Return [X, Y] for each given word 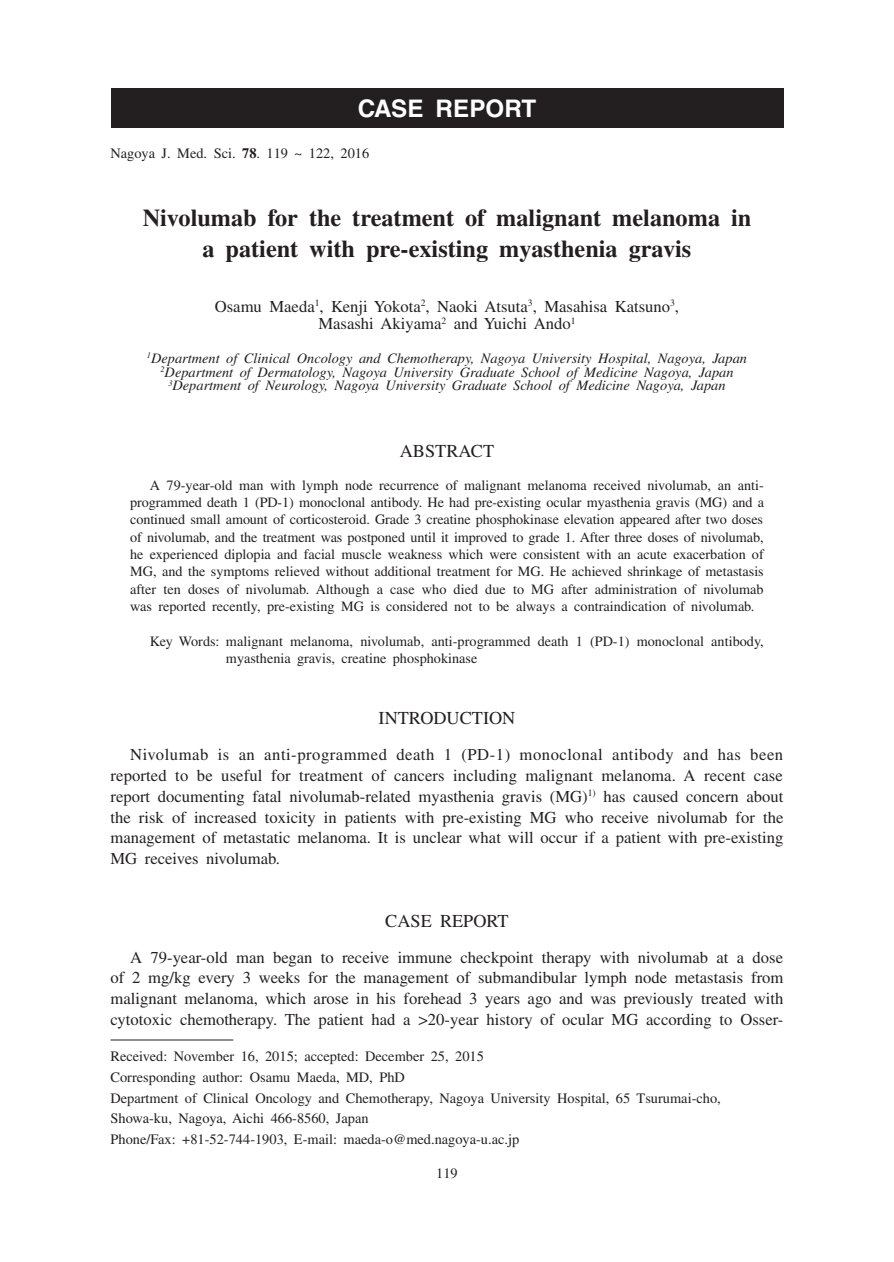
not [463, 607]
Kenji [349, 308]
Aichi [248, 1118]
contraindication [620, 606]
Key [161, 642]
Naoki [457, 306]
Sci [224, 153]
